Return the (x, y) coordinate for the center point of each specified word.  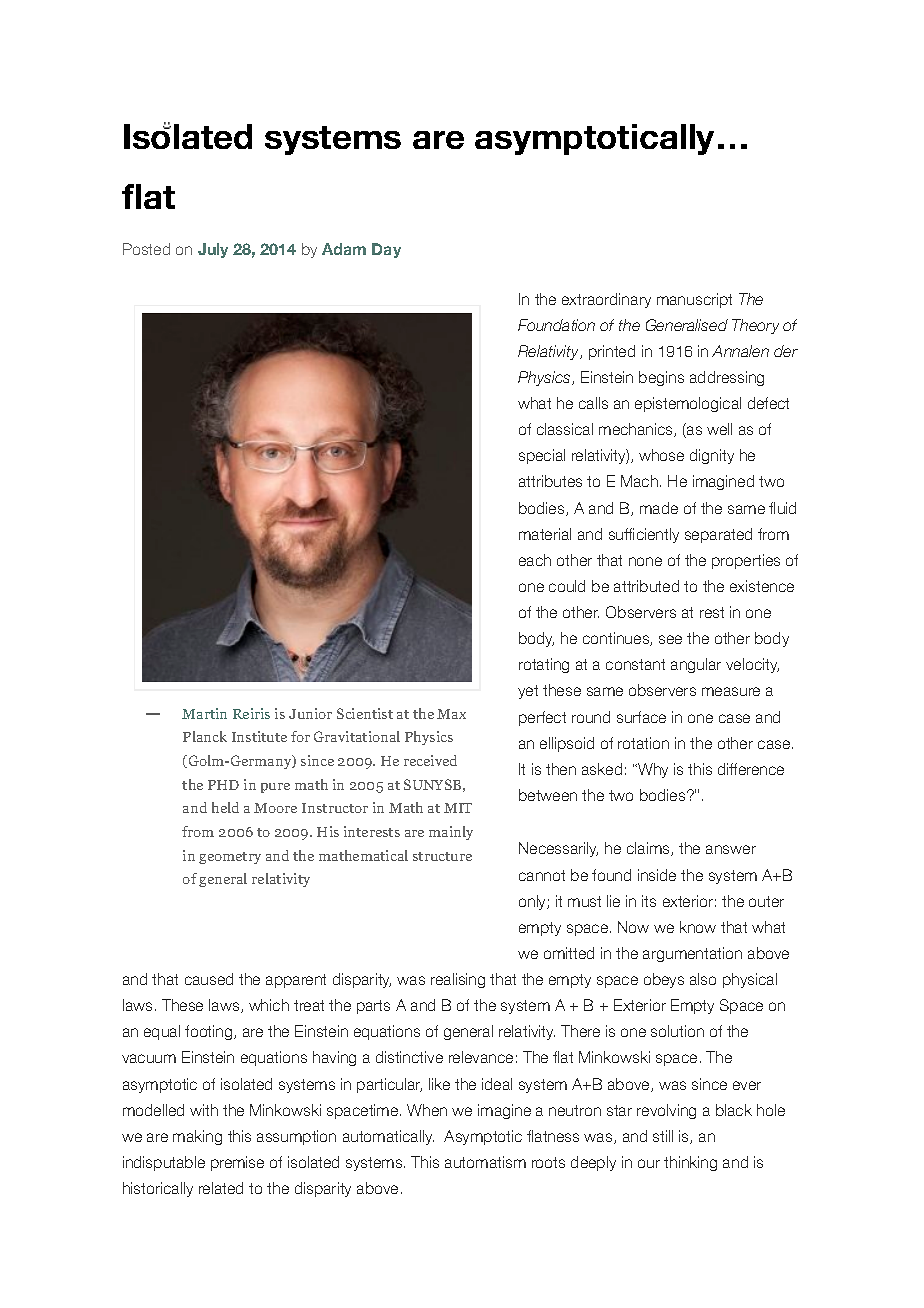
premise (237, 1163)
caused (209, 979)
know (698, 927)
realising (458, 980)
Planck (205, 736)
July (213, 250)
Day (386, 250)
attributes (550, 481)
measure (731, 691)
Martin (204, 713)
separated (718, 535)
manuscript (694, 300)
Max (451, 714)
